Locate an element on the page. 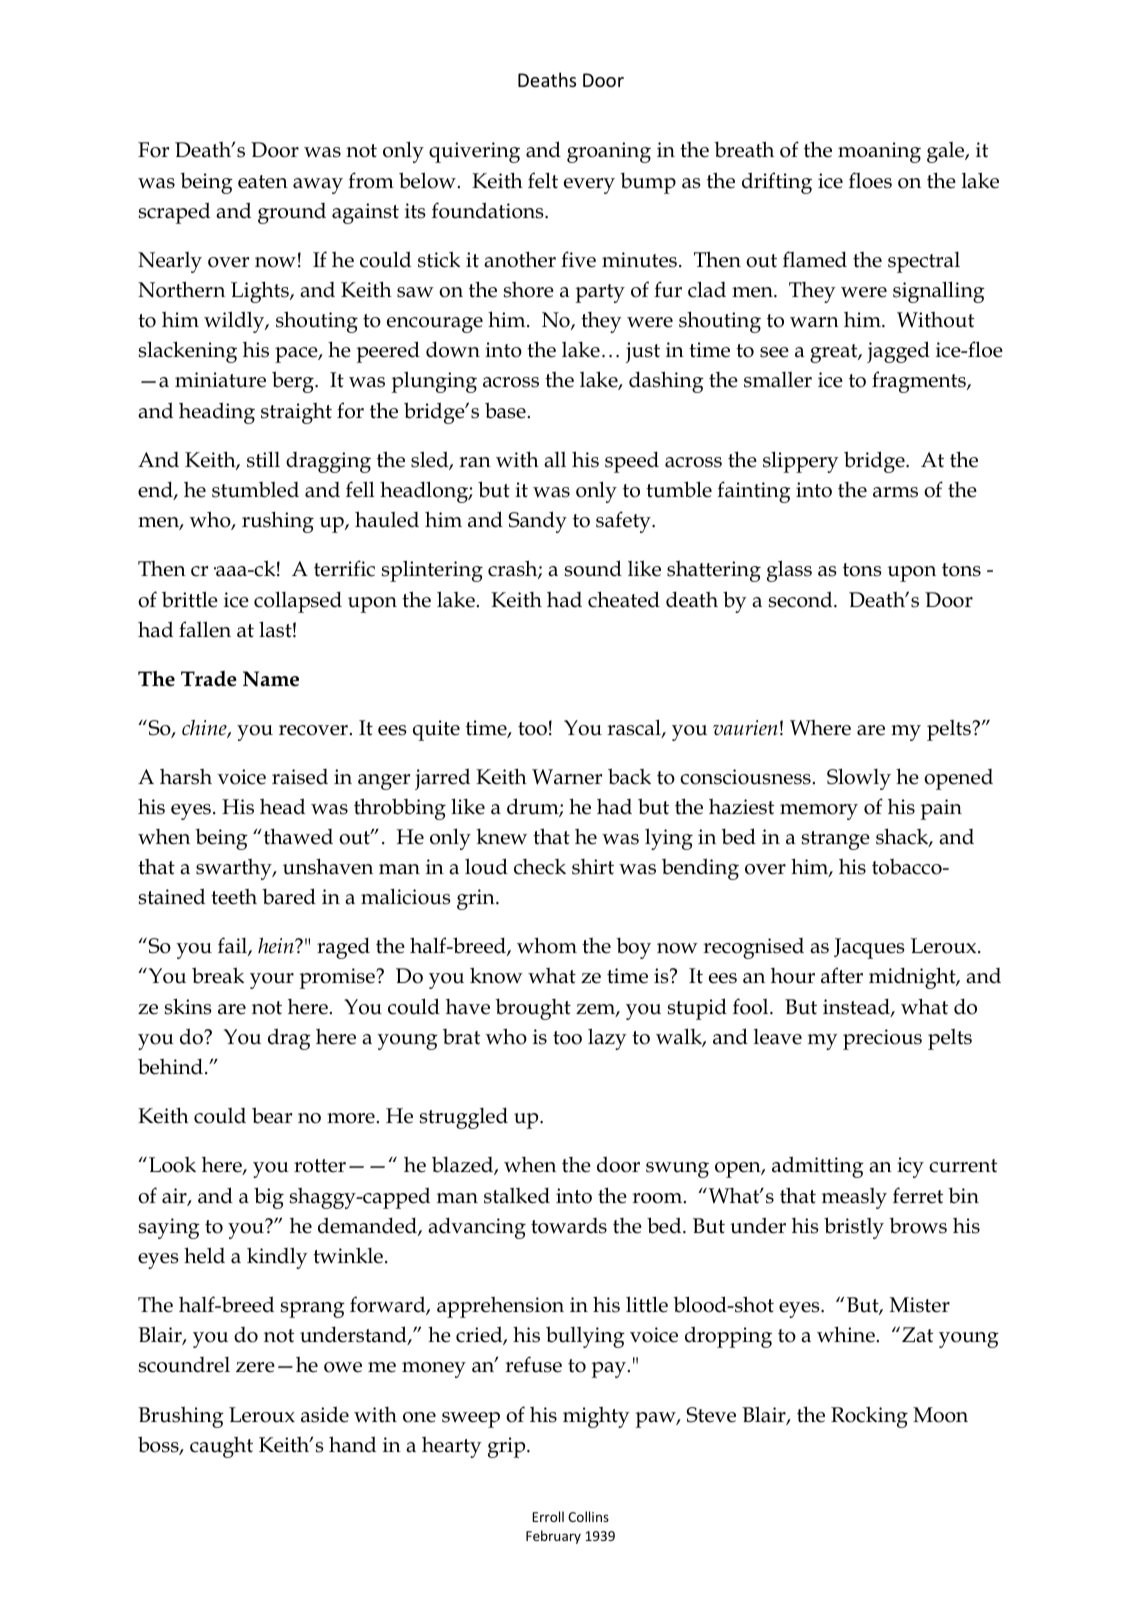 This page has height=1613, width=1141. check is located at coordinates (540, 867).
